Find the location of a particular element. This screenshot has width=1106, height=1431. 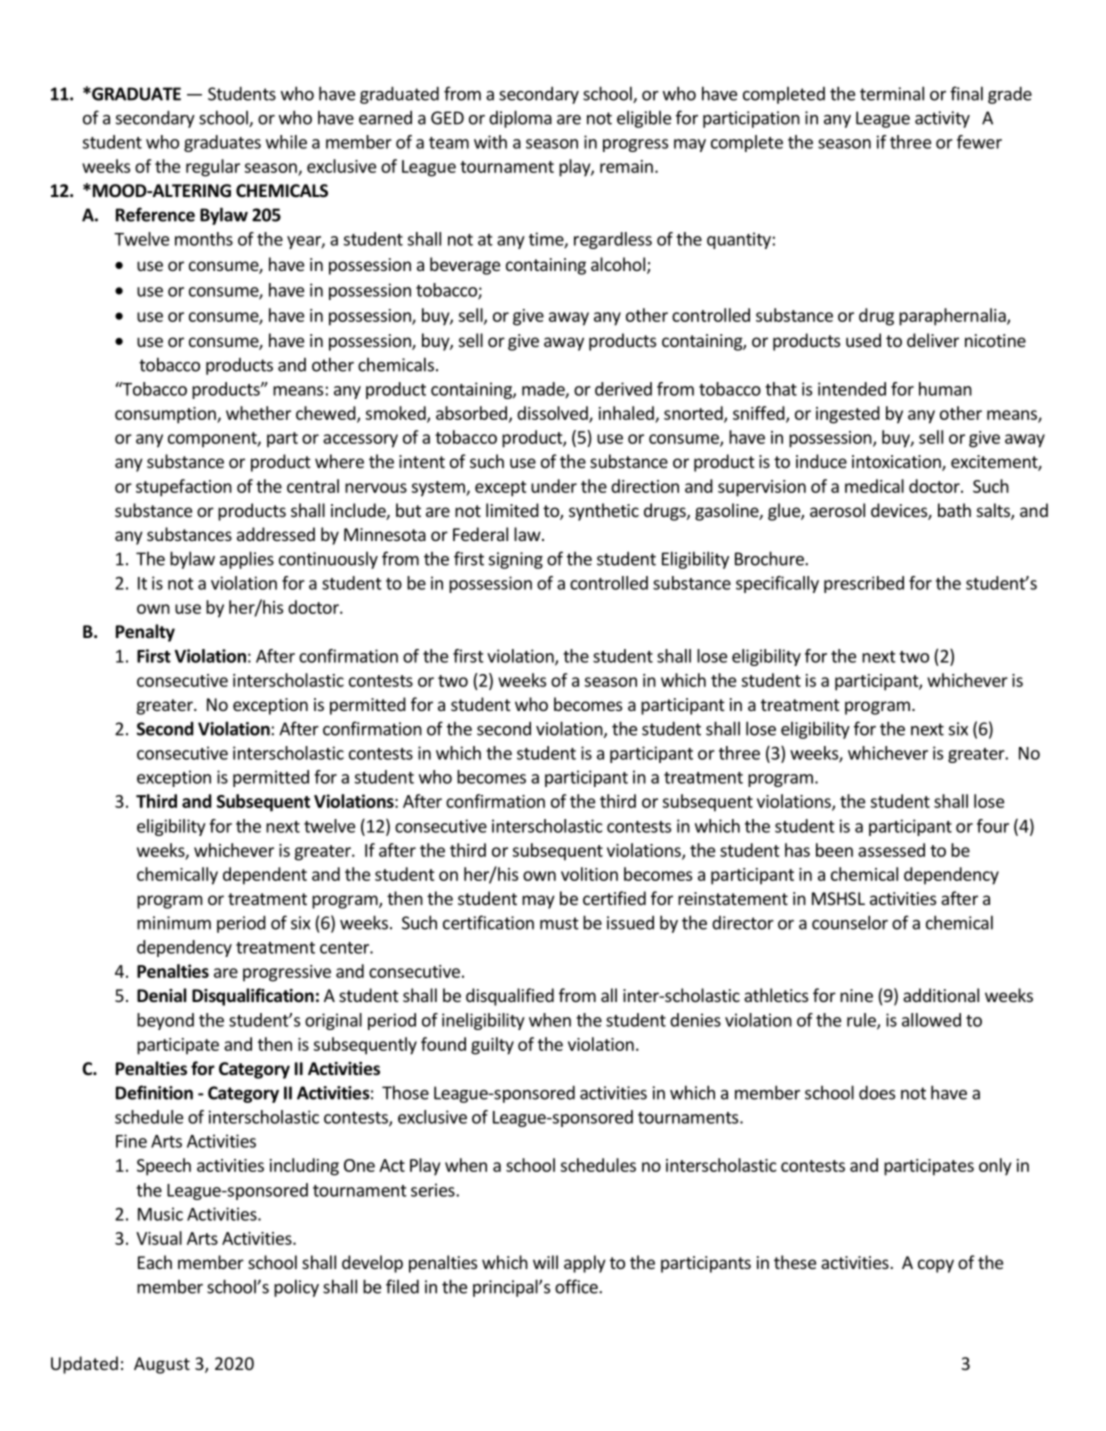

prescribed is located at coordinates (864, 584).
